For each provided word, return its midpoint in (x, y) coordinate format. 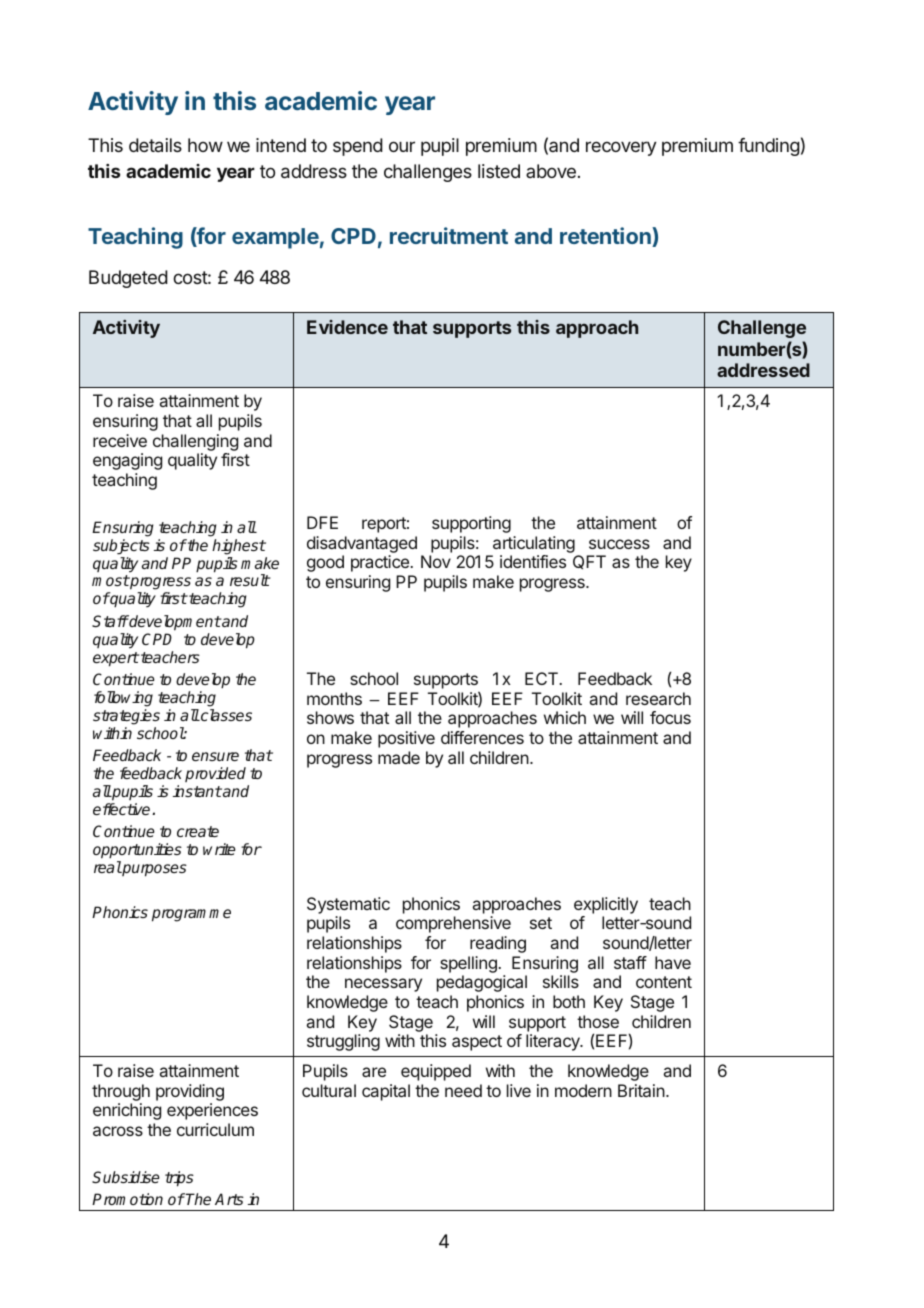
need (463, 1090)
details (155, 145)
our (402, 146)
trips (179, 1179)
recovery (621, 148)
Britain (641, 1090)
